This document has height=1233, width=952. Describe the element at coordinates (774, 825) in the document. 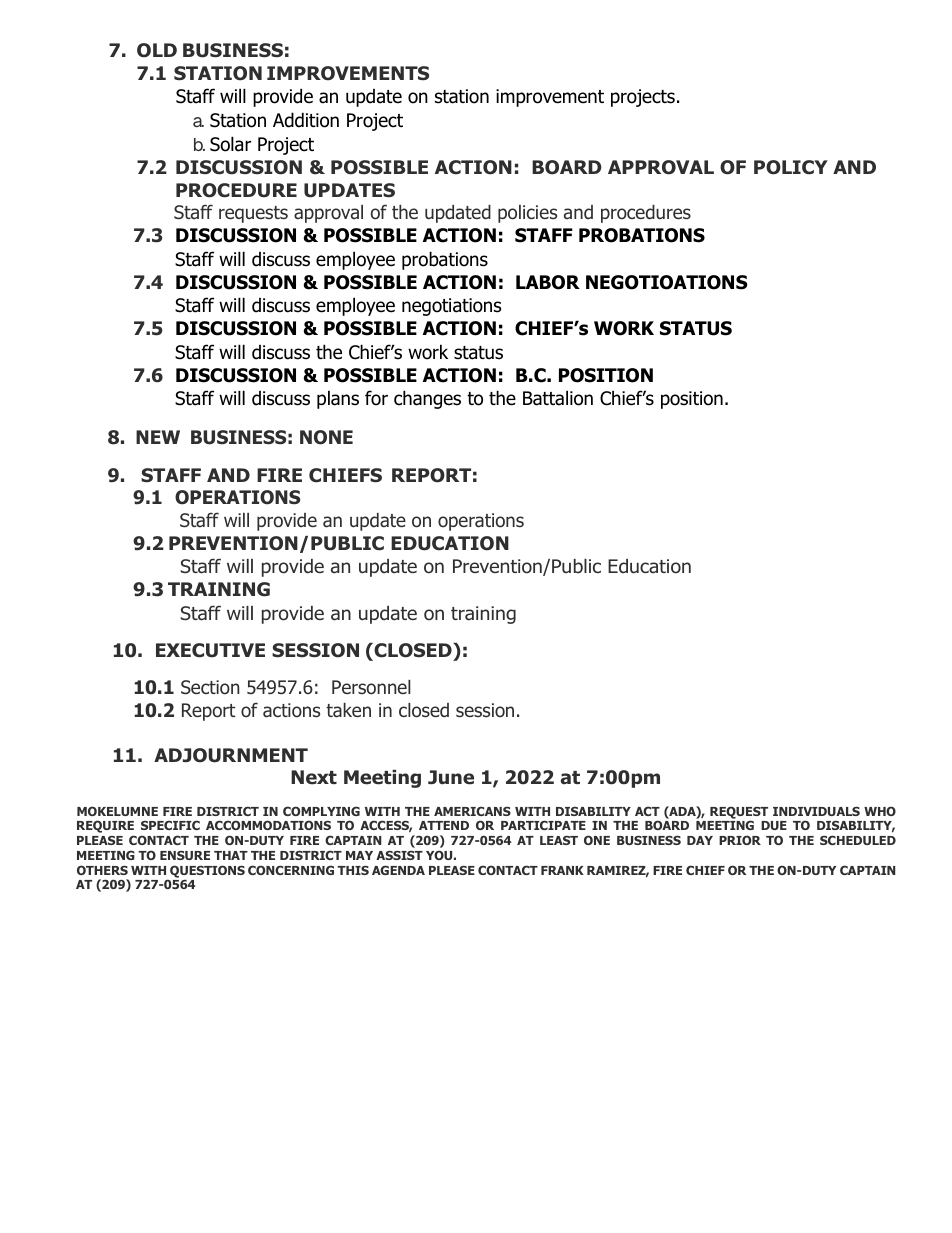

I see `DUE` at that location.
